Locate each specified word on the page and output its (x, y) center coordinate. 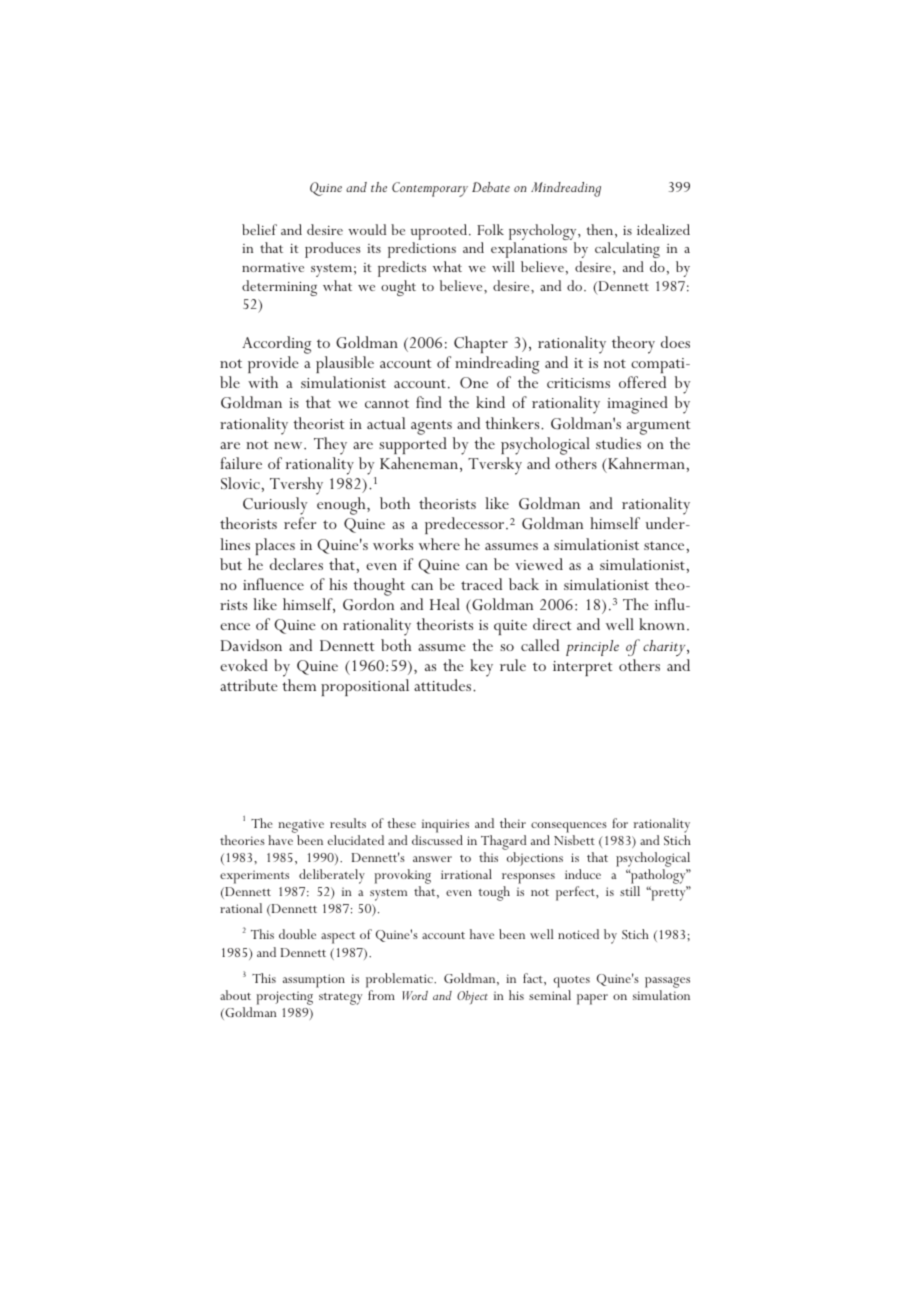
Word (415, 995)
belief (259, 229)
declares (296, 564)
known (662, 624)
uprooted (440, 233)
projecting (285, 998)
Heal (445, 604)
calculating (627, 252)
